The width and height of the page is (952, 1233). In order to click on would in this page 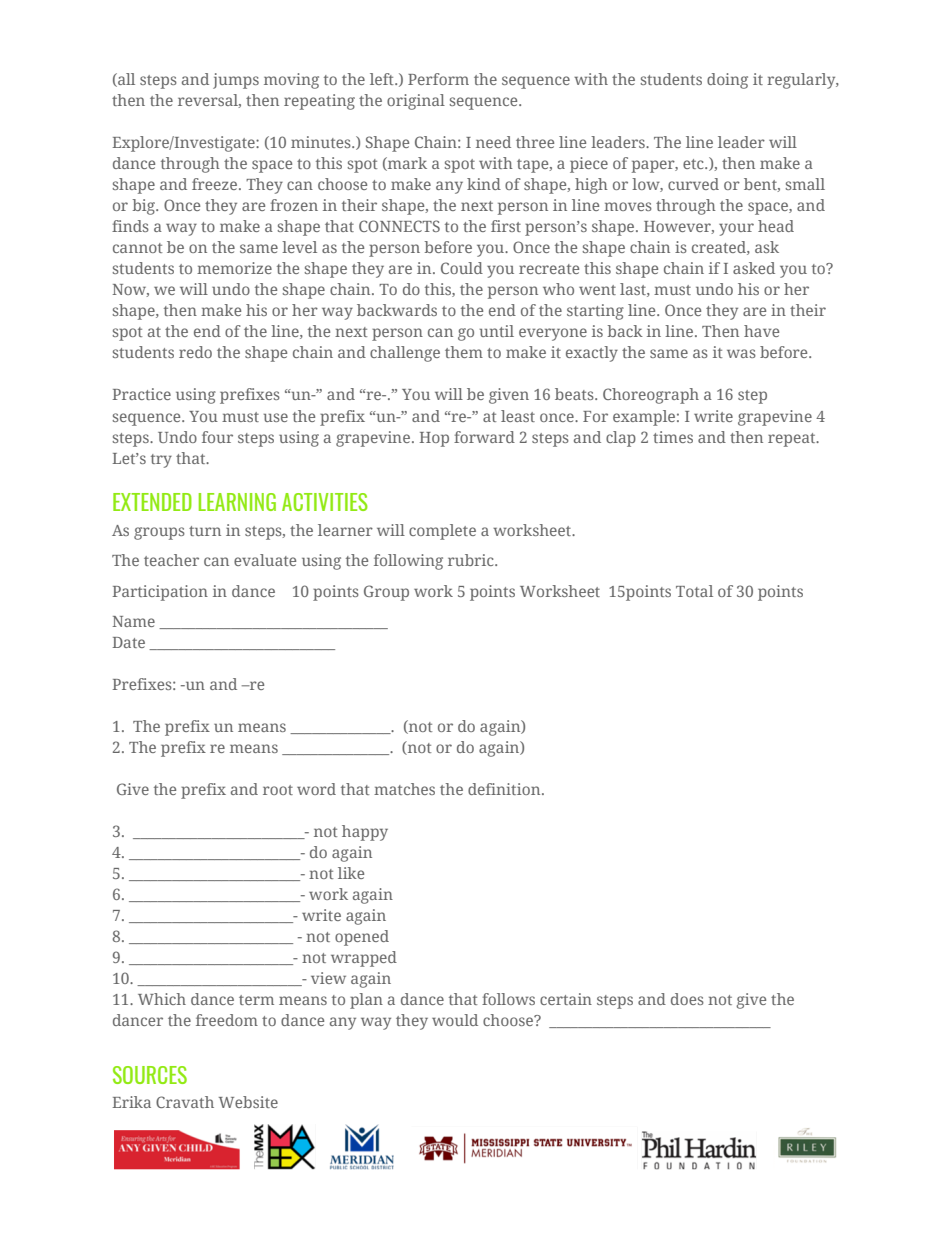, I will do `click(455, 1020)`.
